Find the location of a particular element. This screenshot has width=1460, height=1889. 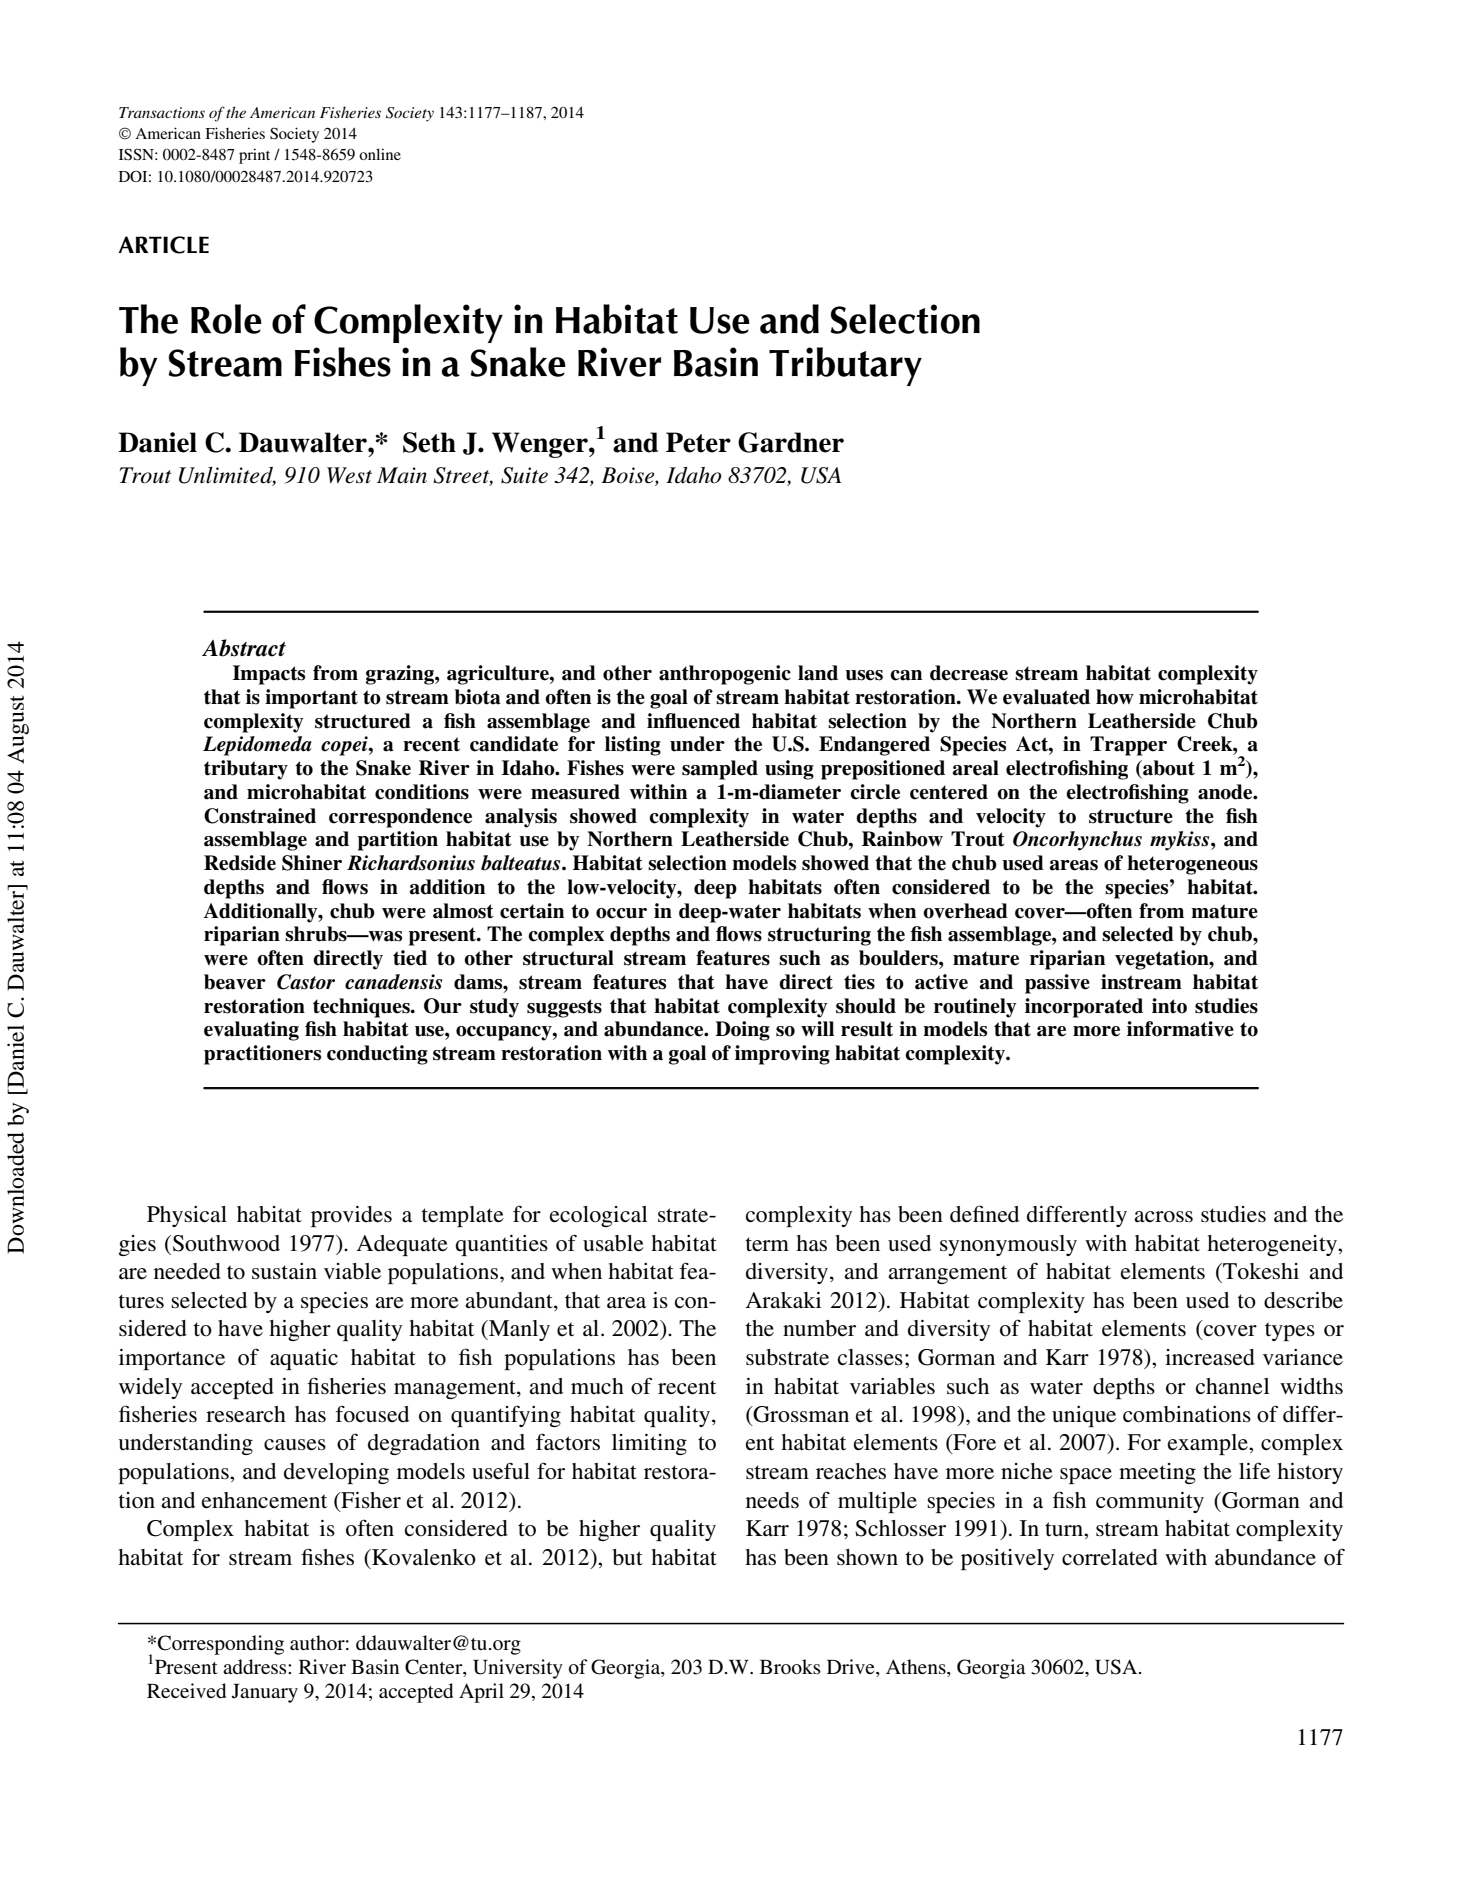

Castor is located at coordinates (306, 982).
